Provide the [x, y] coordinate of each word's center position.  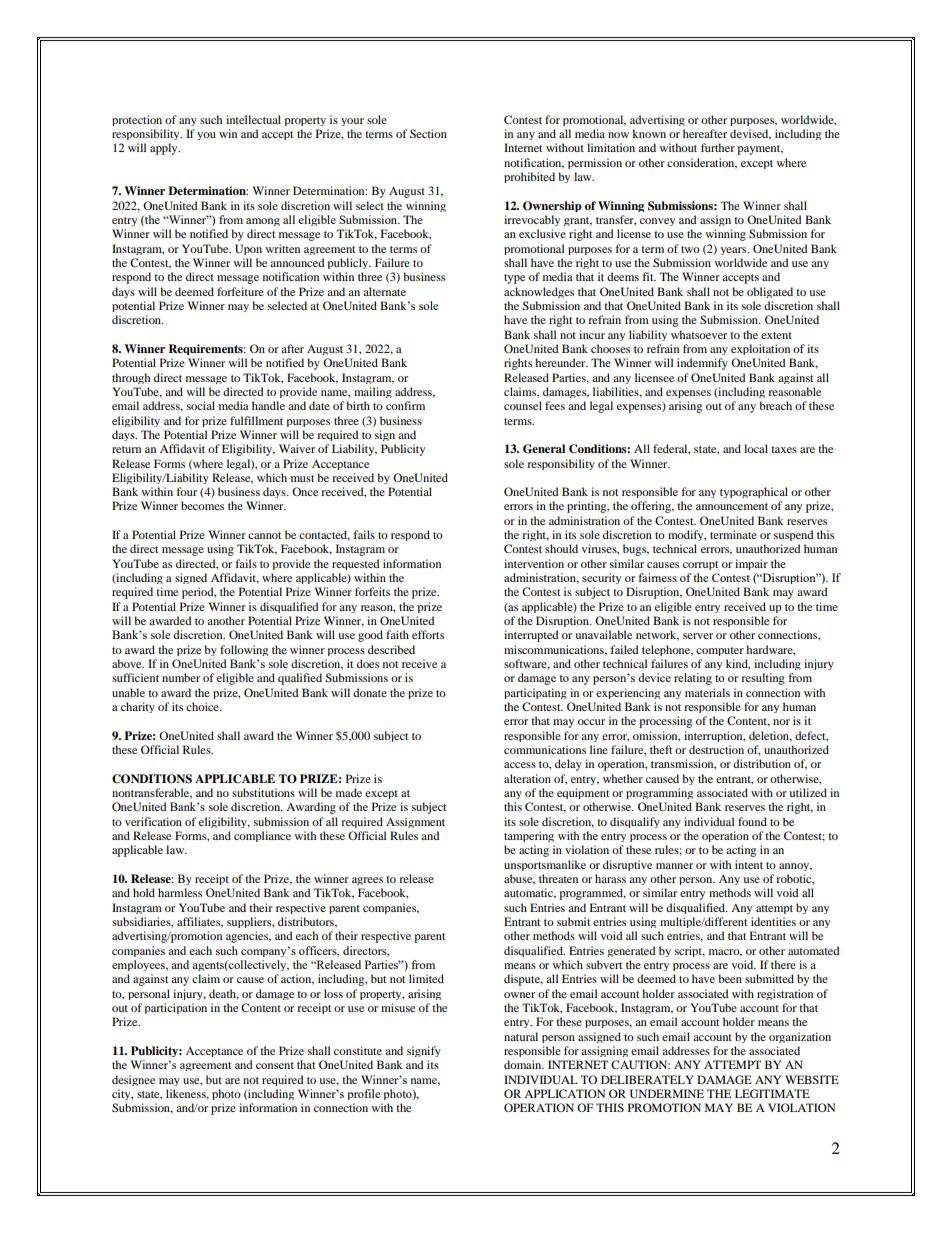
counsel [523, 405]
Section [428, 133]
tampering [529, 836]
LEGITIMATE [772, 1093]
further [718, 147]
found [752, 821]
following [244, 650]
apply [165, 149]
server [698, 636]
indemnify [702, 364]
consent [275, 1065]
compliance [262, 836]
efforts [428, 634]
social [201, 405]
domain [524, 1064]
